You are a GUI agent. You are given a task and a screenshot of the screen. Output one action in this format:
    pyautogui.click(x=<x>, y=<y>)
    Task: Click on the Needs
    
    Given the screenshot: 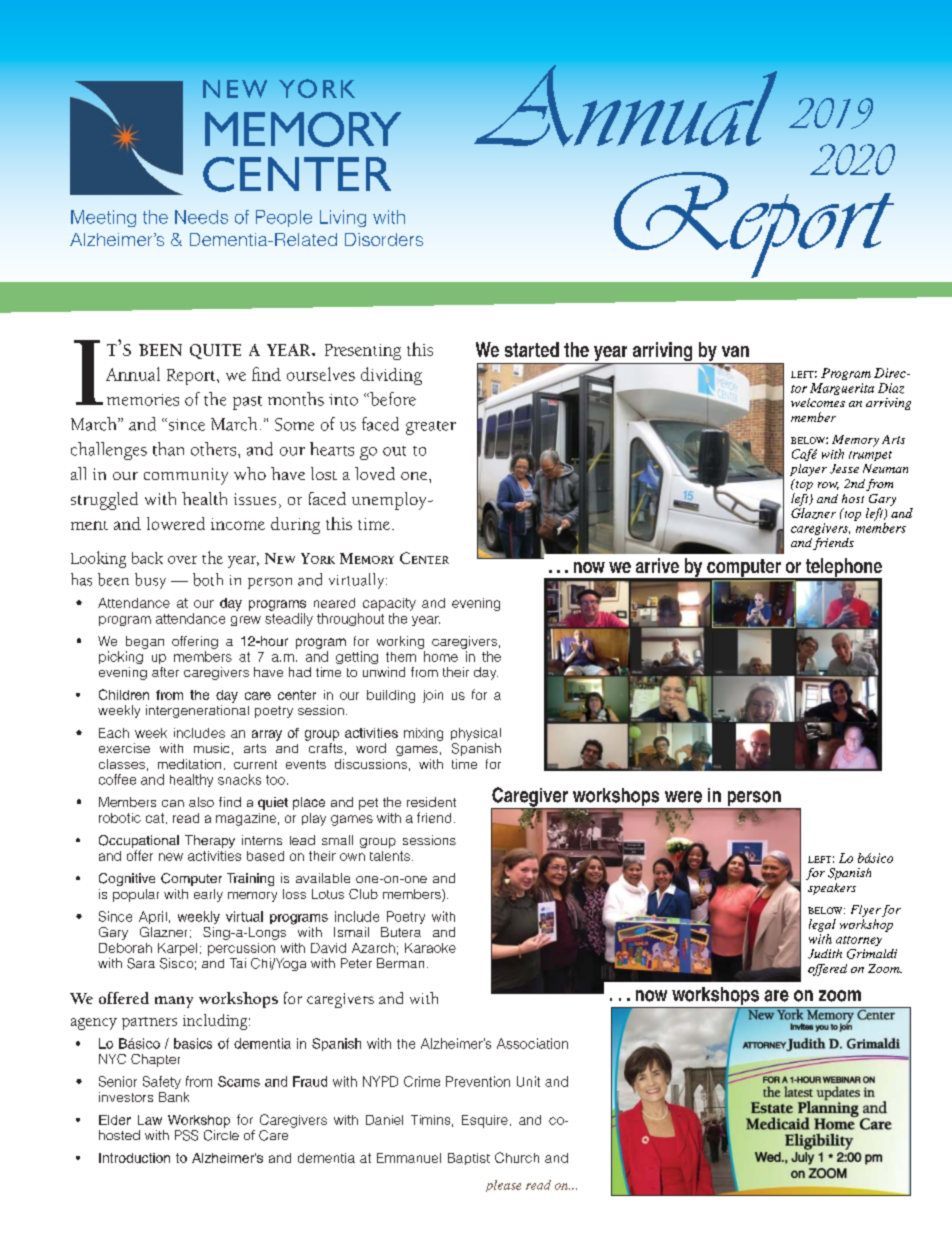 What is the action you would take?
    pyautogui.click(x=201, y=217)
